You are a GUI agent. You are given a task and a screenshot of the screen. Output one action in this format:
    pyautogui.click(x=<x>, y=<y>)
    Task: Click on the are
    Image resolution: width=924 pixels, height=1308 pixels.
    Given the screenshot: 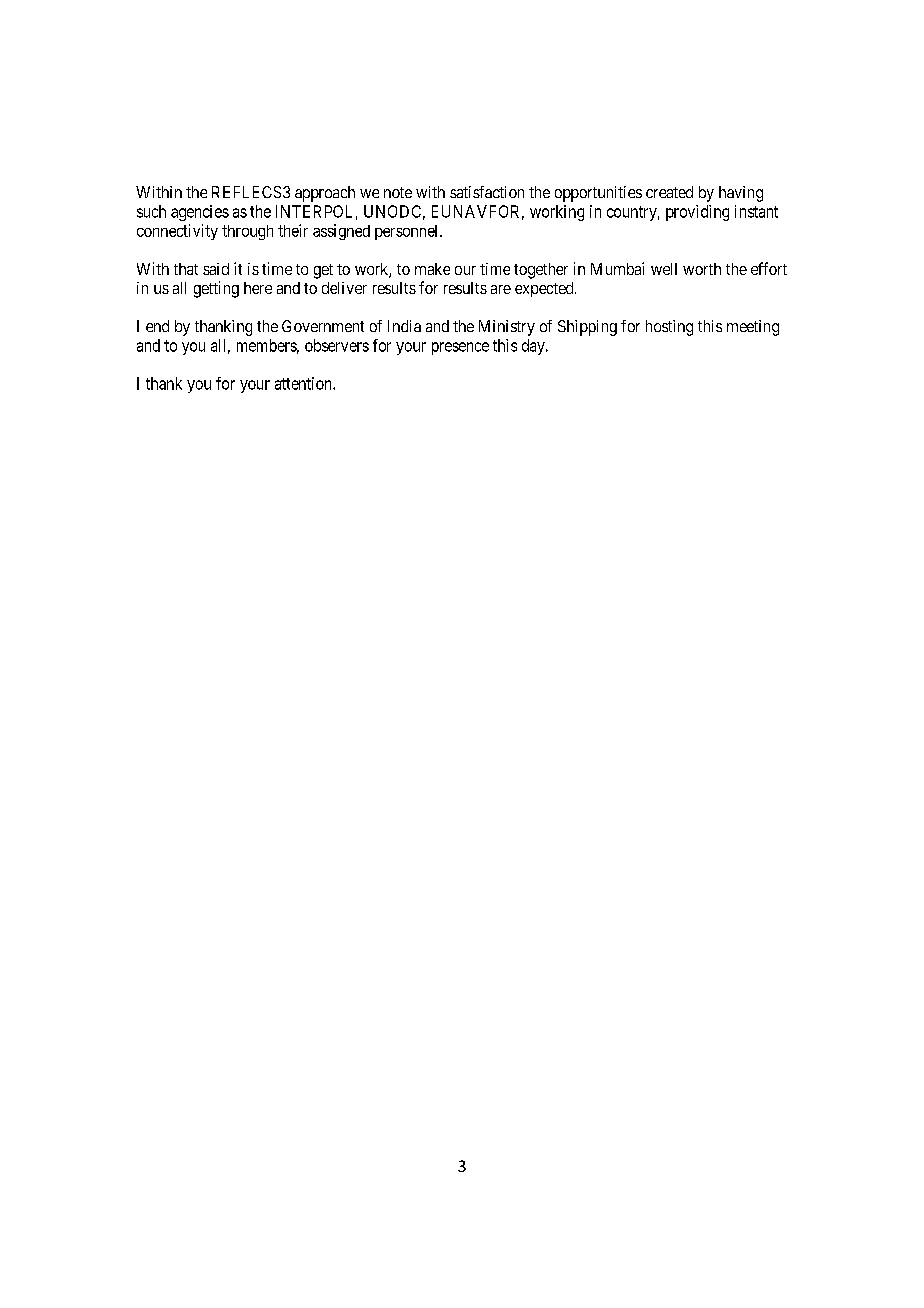 What is the action you would take?
    pyautogui.click(x=501, y=289)
